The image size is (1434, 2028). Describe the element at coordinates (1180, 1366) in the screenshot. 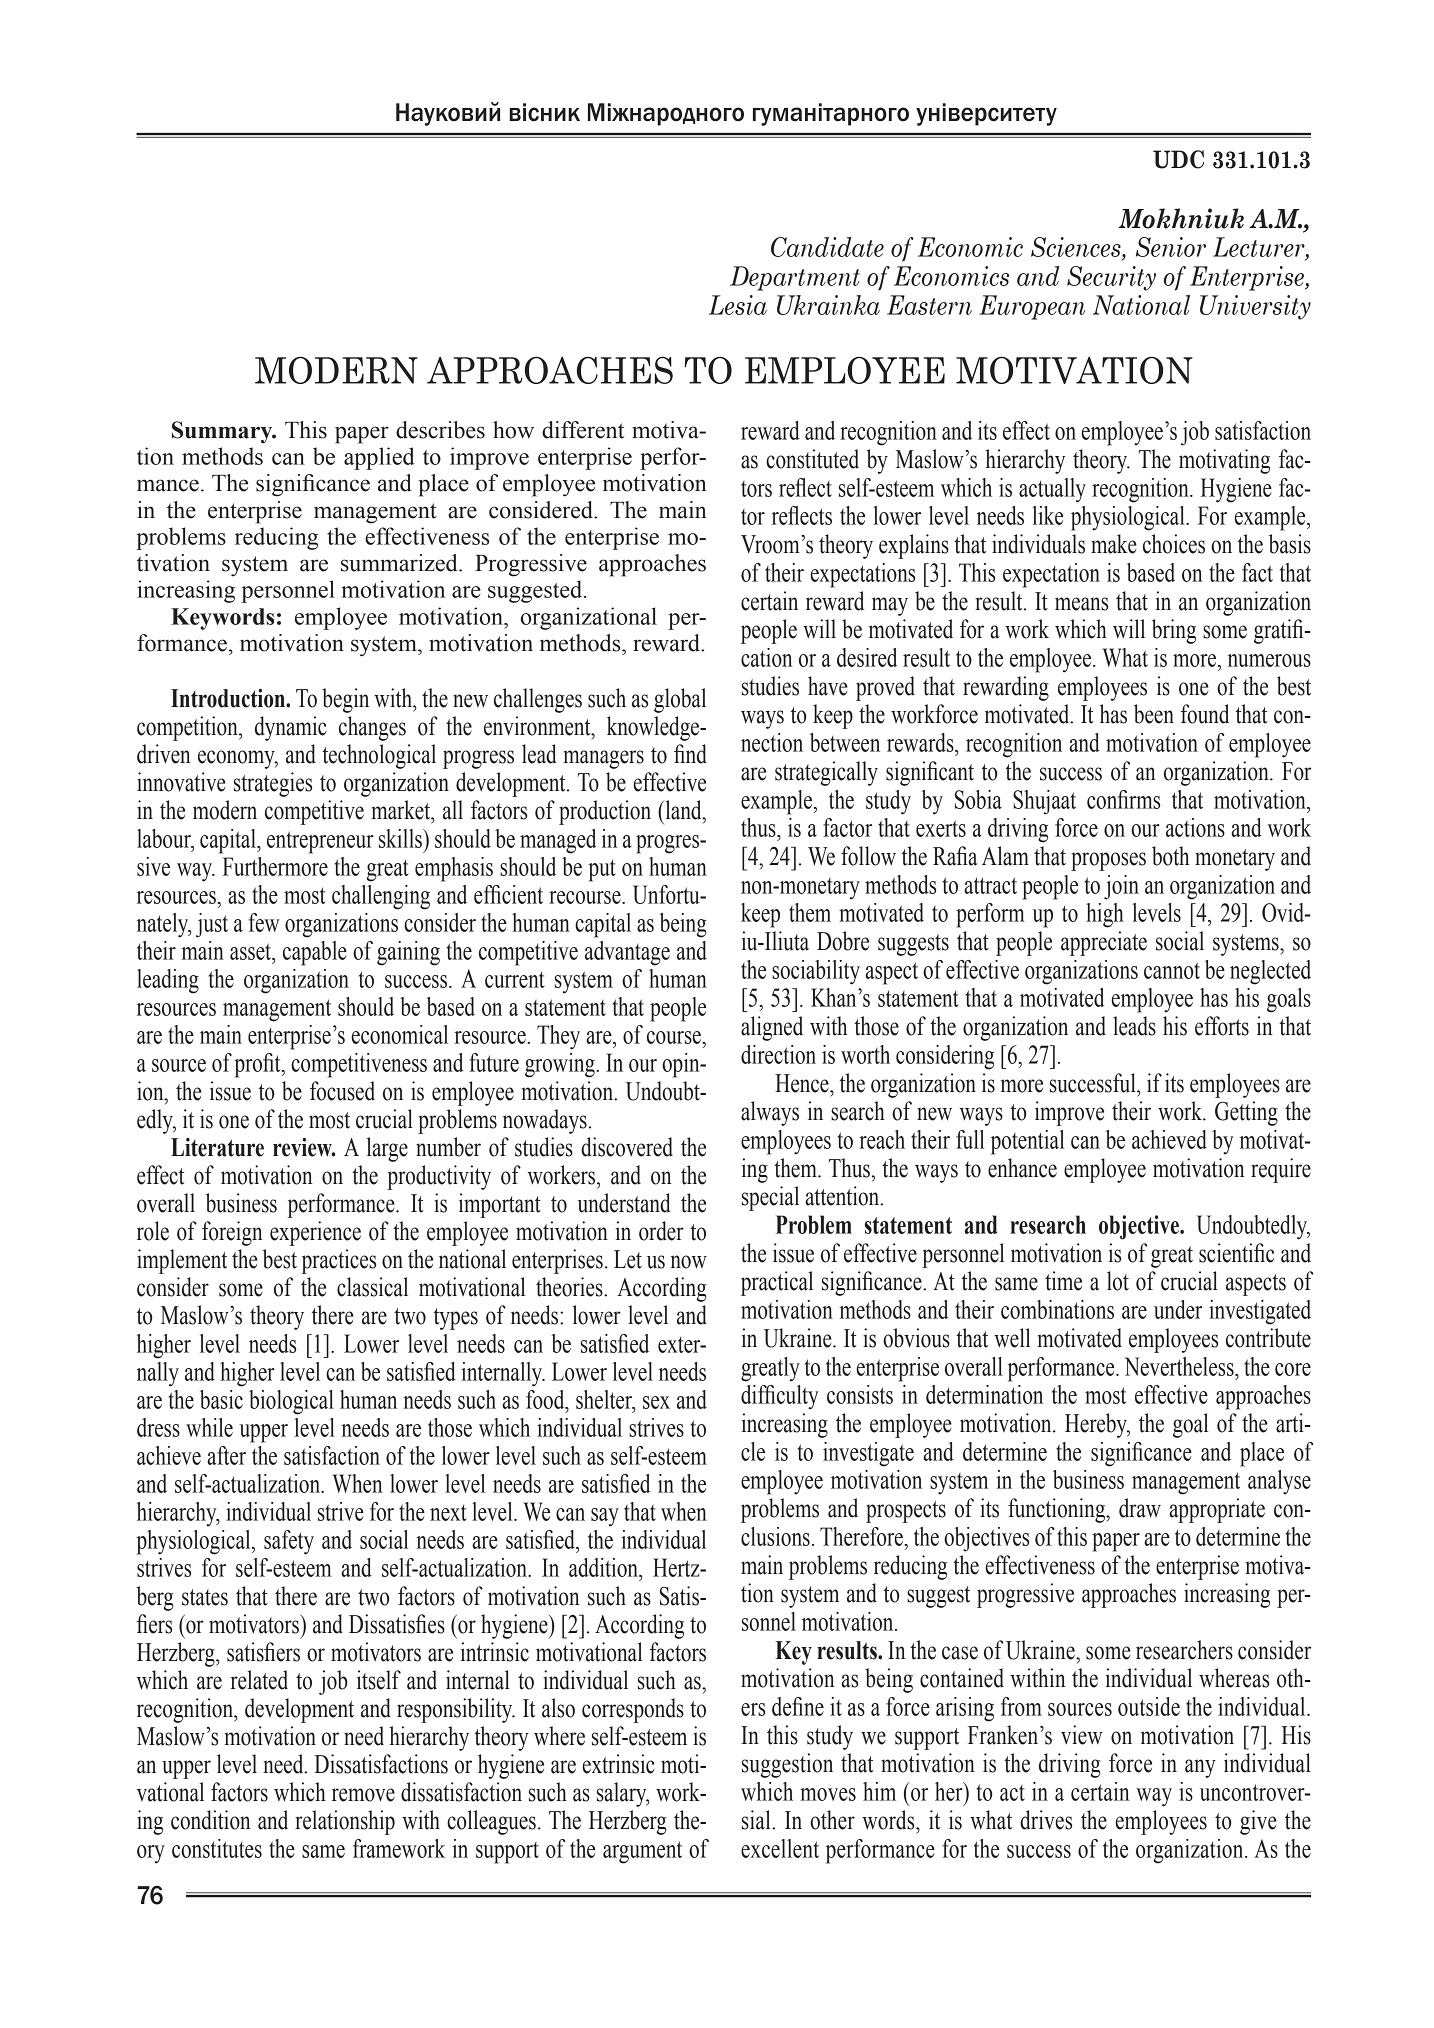

I see `Nevertheless` at that location.
